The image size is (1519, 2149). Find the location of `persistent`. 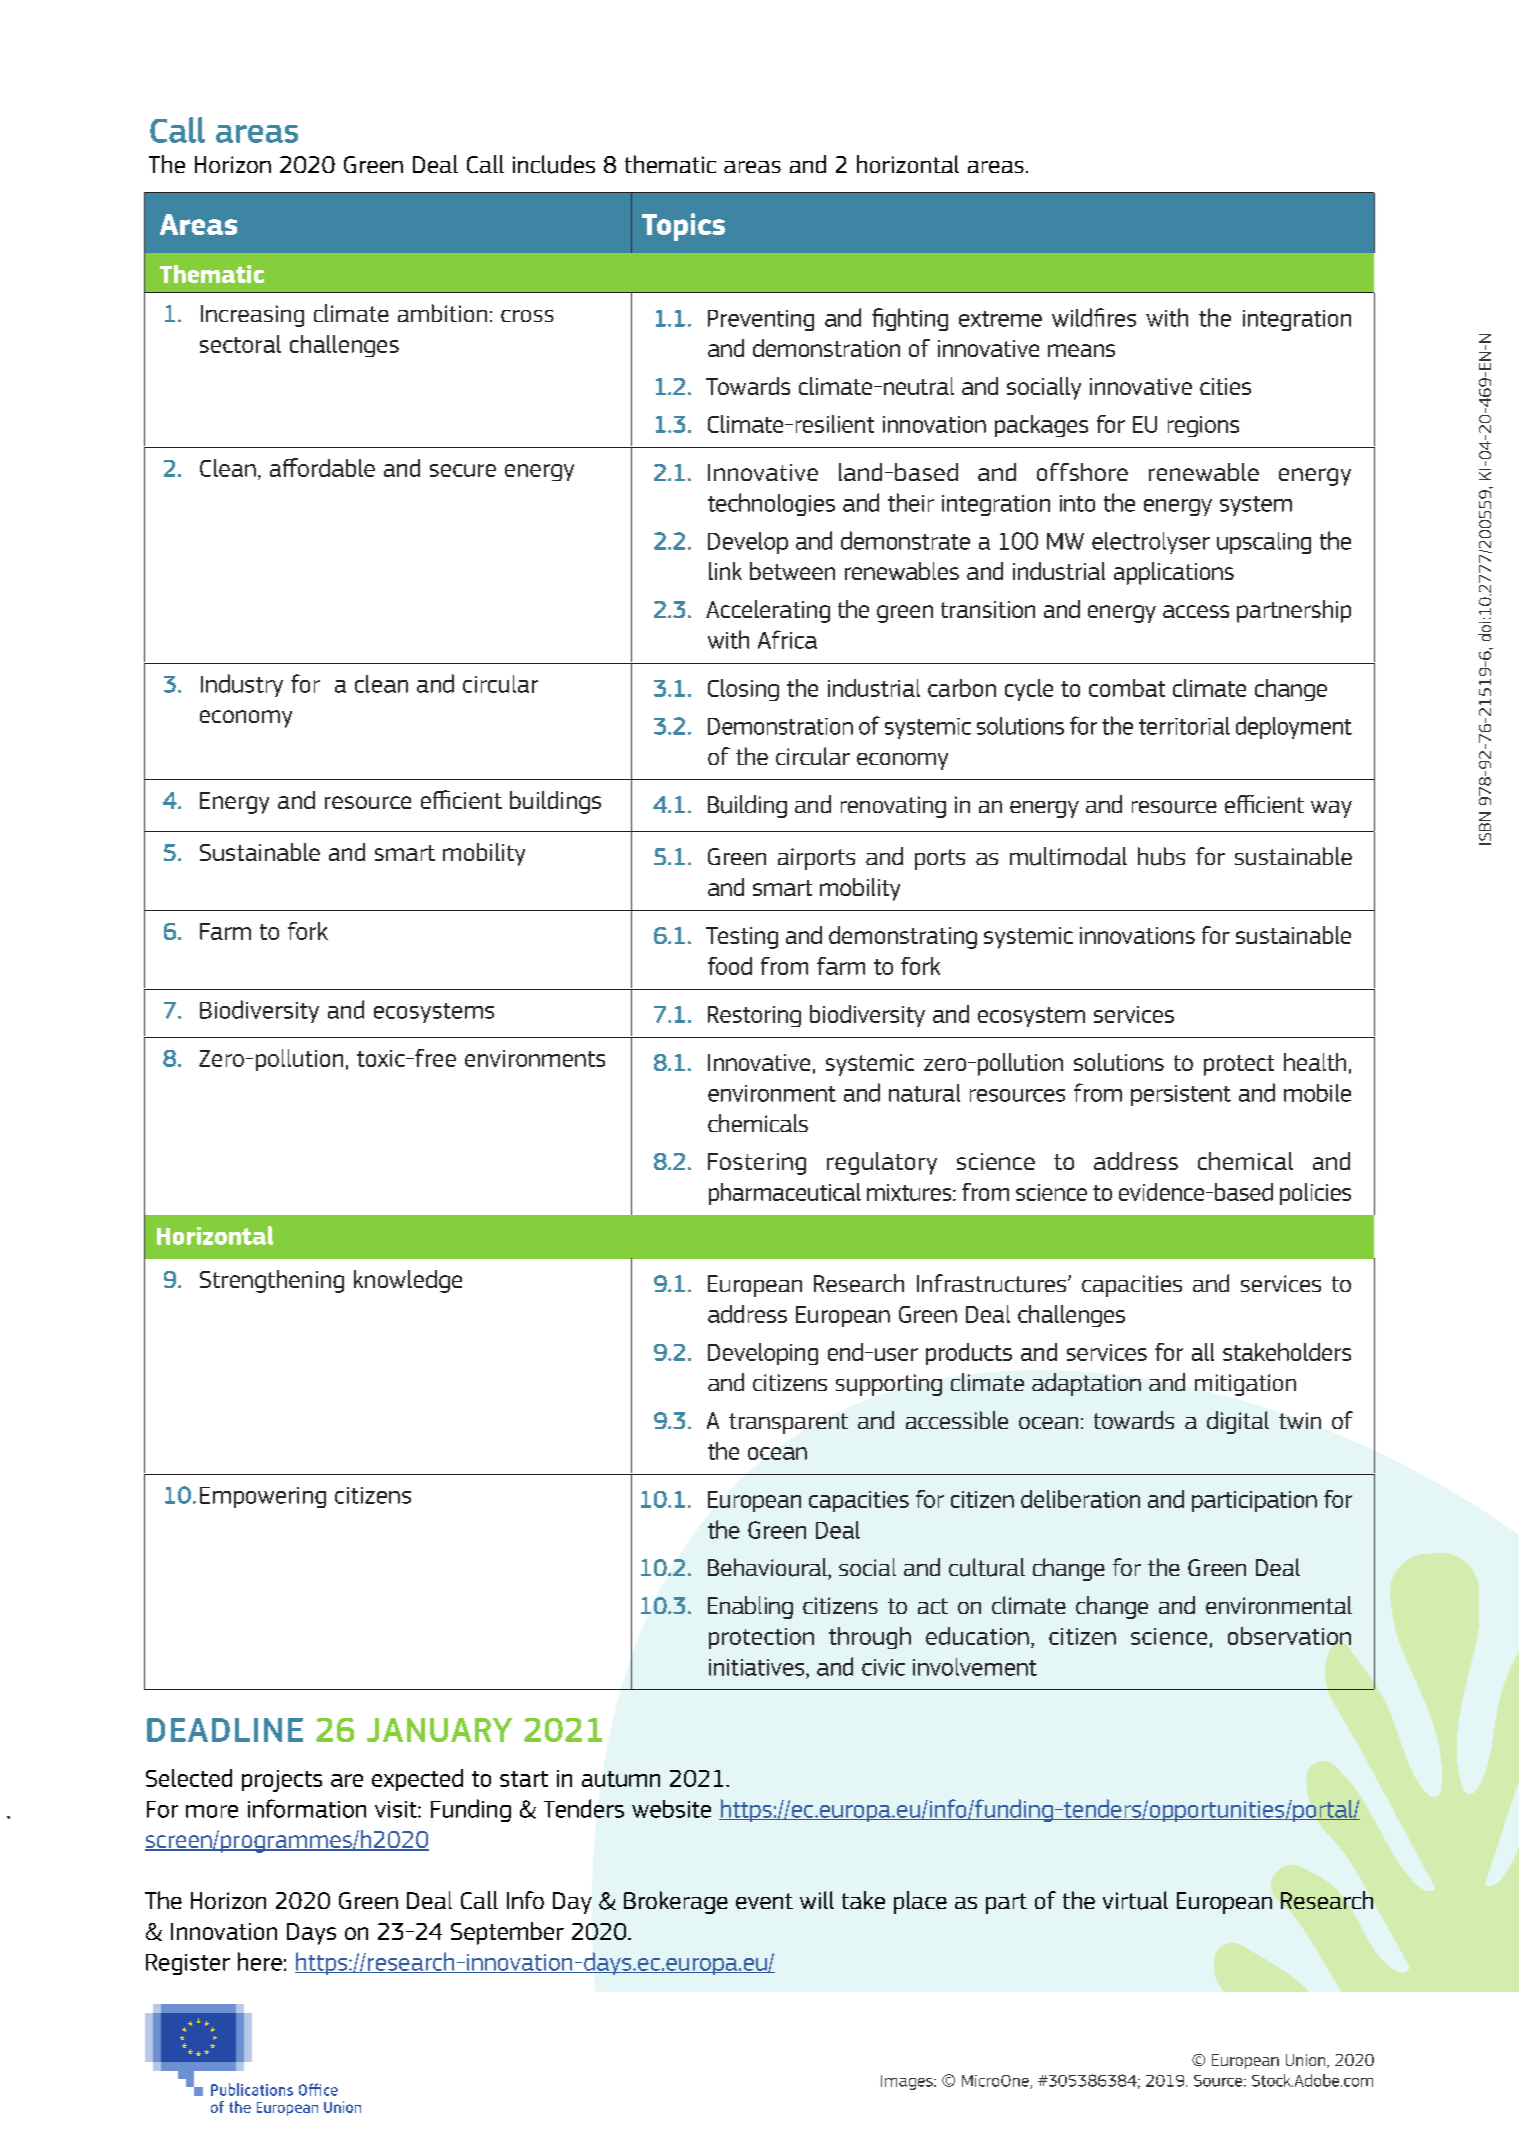

persistent is located at coordinates (1181, 1095).
